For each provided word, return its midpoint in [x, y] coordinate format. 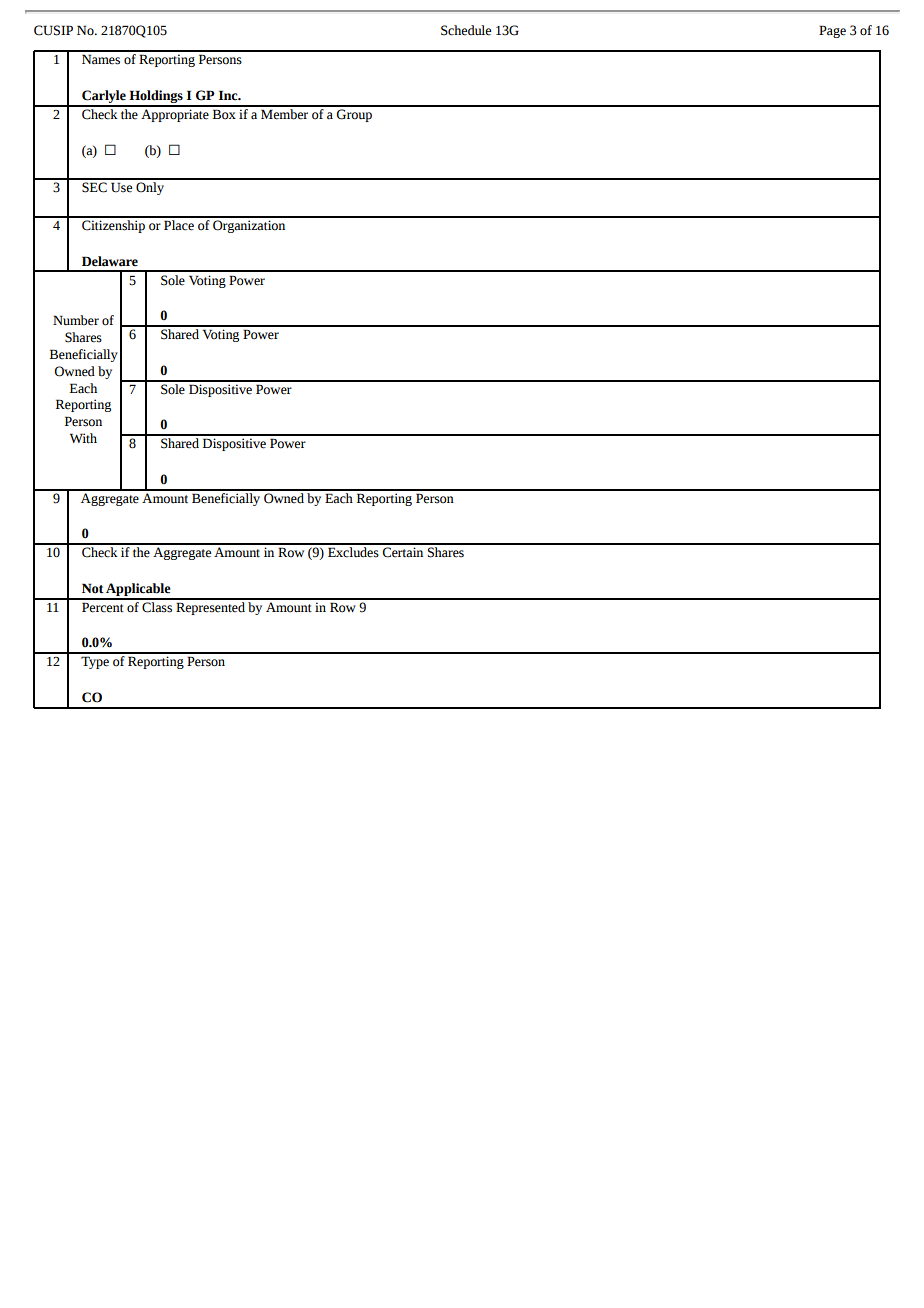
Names [101, 59]
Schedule [466, 30]
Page [832, 31]
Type [95, 662]
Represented [210, 607]
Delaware [110, 261]
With [83, 438]
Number [76, 320]
